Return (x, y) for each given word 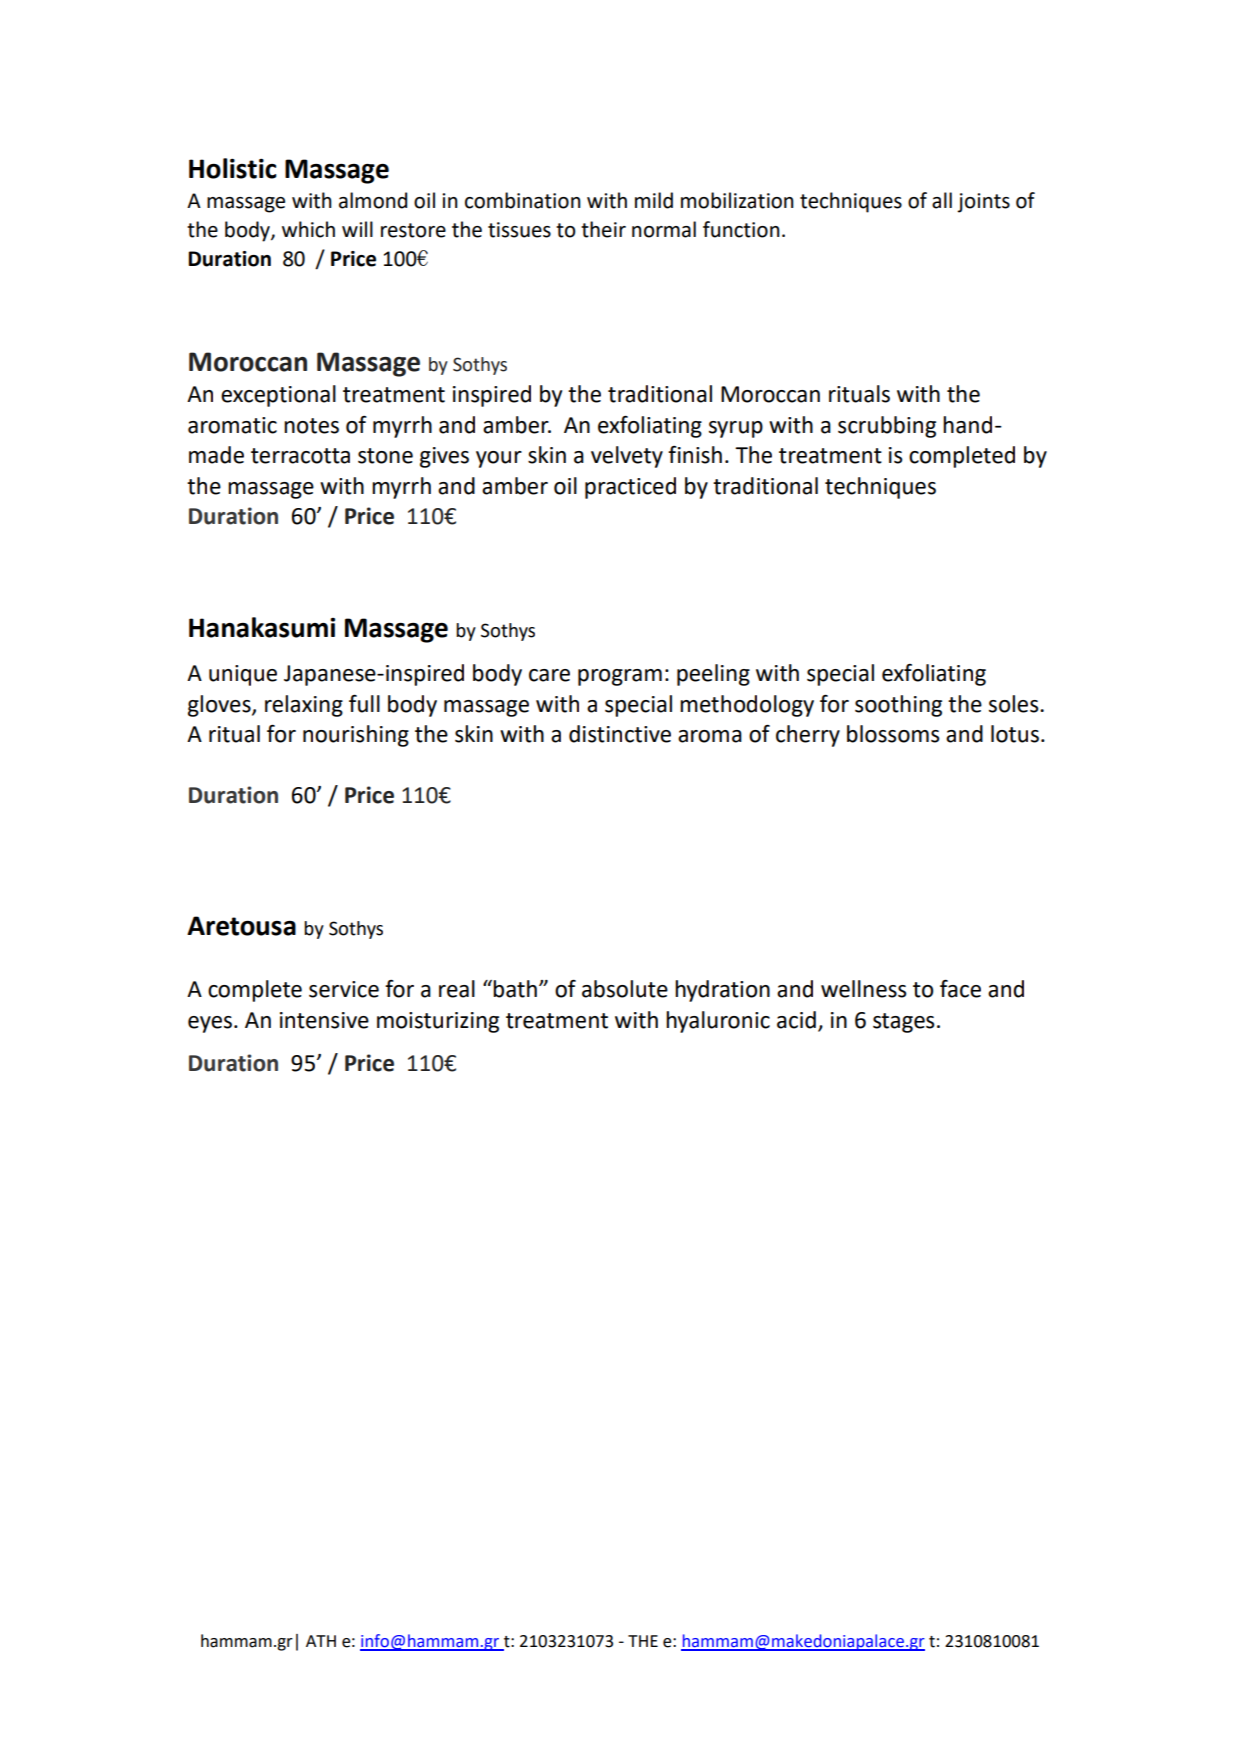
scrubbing (887, 427)
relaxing (304, 706)
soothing (898, 706)
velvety (627, 457)
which (308, 229)
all (942, 200)
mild (654, 200)
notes (311, 426)
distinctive (620, 734)
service (344, 989)
